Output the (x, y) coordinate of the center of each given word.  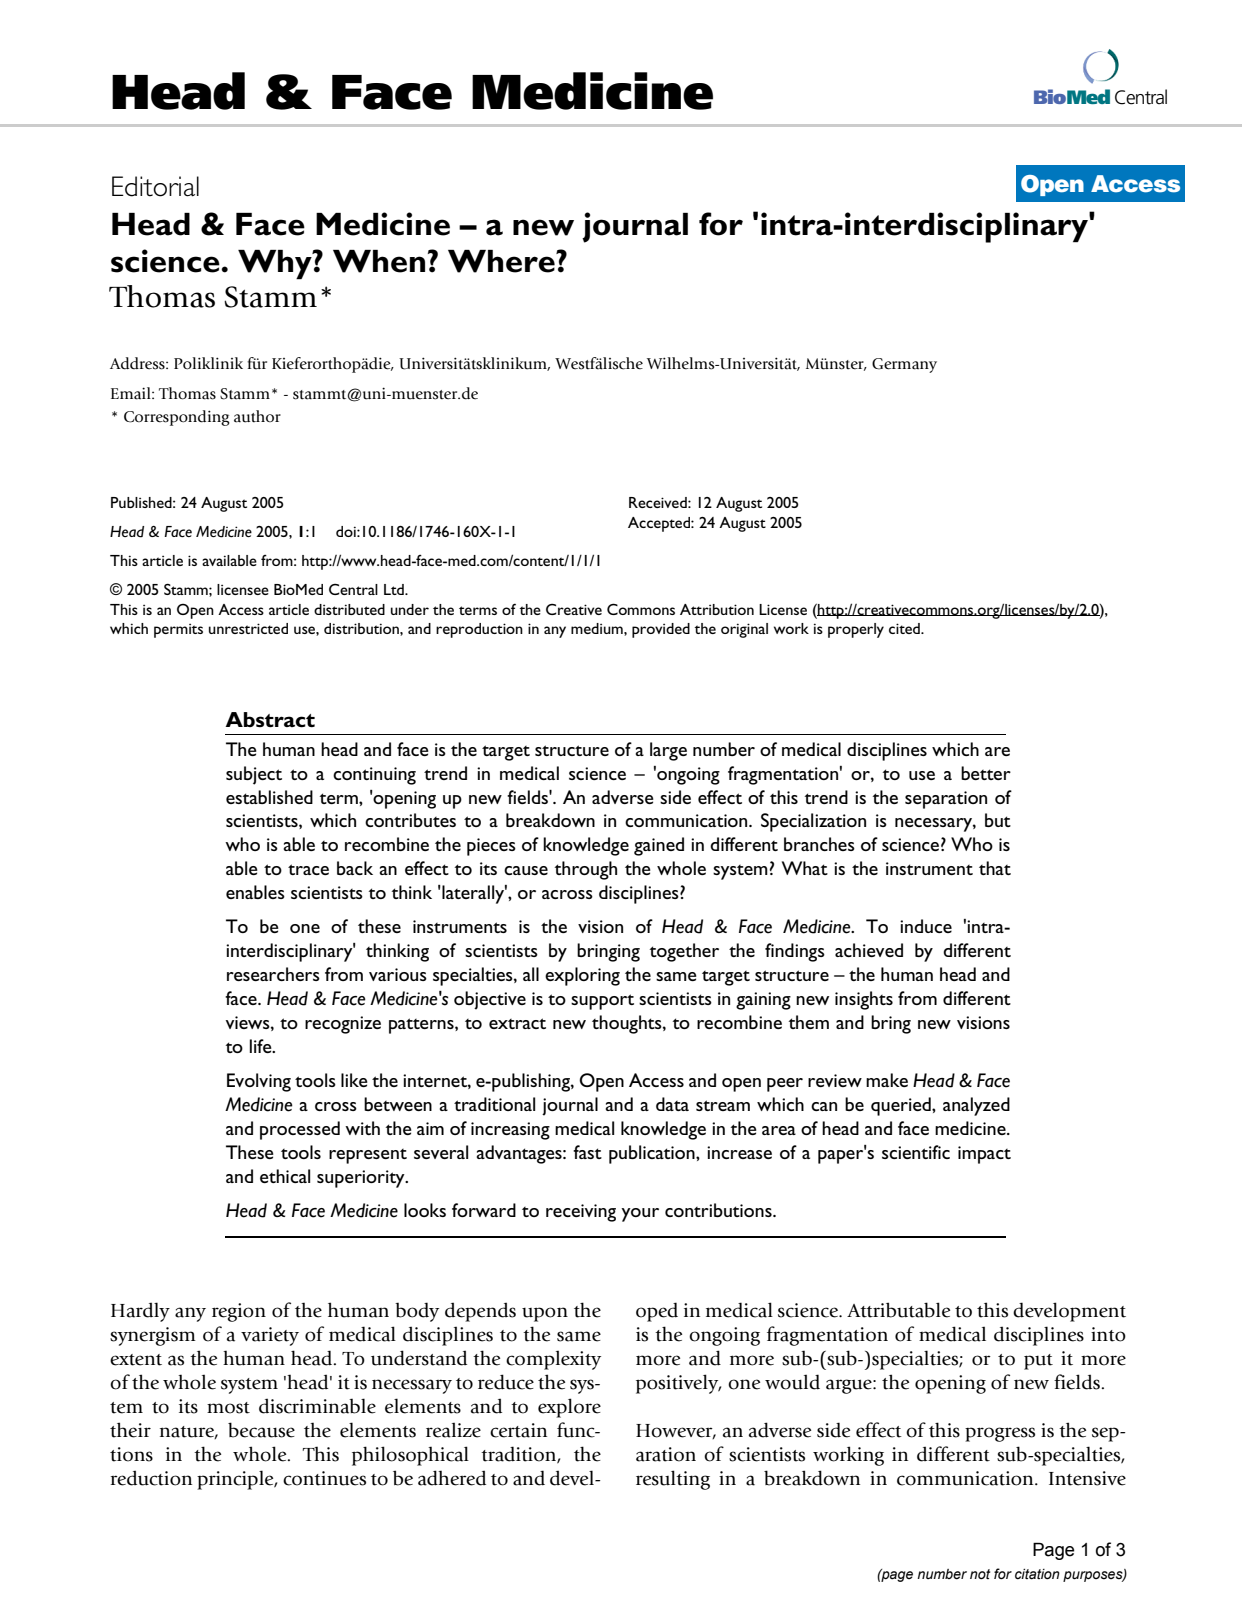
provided (661, 630)
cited (905, 628)
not (980, 1574)
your (640, 1215)
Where (502, 261)
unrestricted (248, 628)
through (586, 870)
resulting (673, 1480)
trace (308, 869)
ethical (285, 1176)
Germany (904, 365)
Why (276, 265)
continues (324, 1478)
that (995, 868)
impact (984, 1155)
